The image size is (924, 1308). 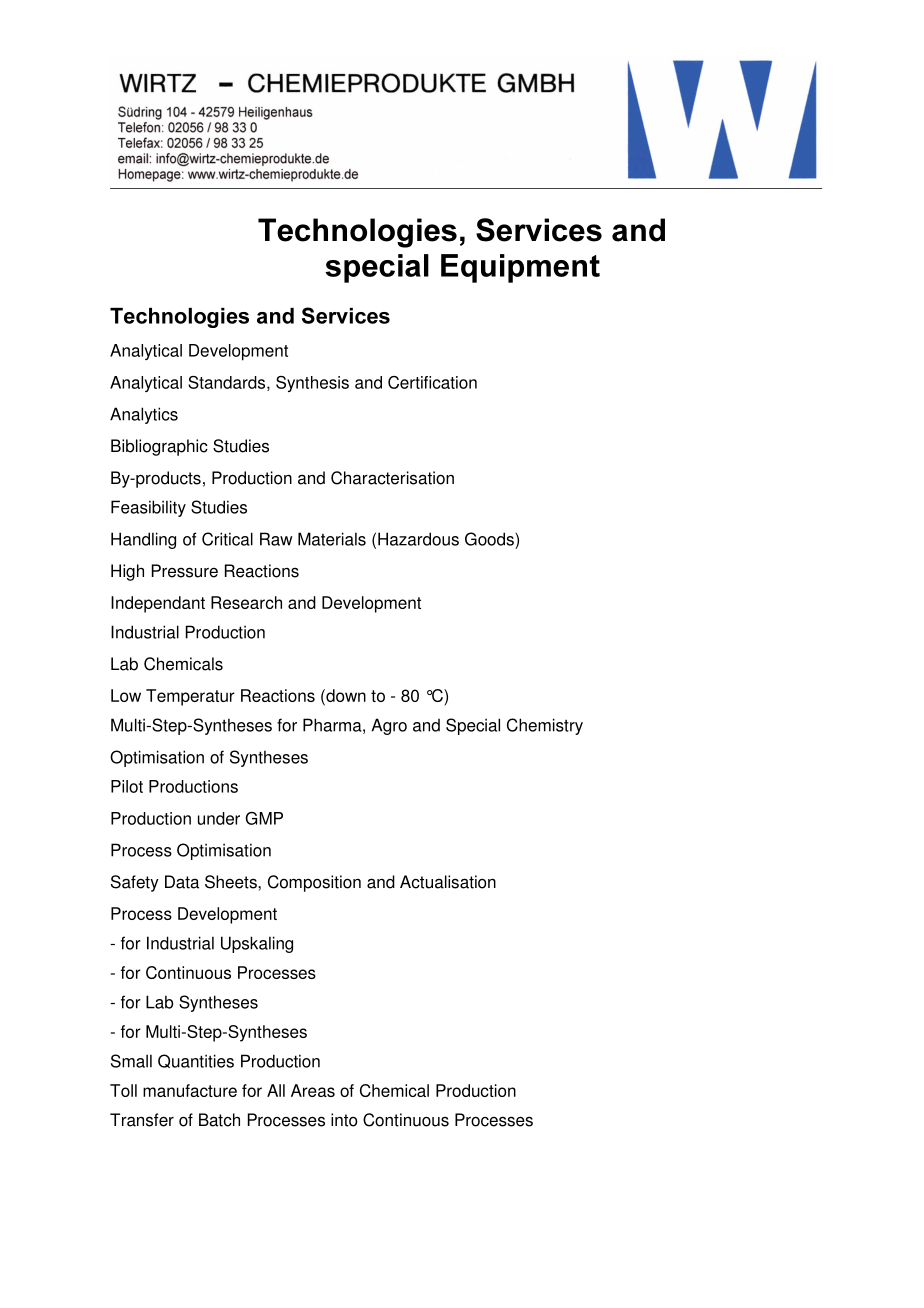 I want to click on Data, so click(x=182, y=882).
